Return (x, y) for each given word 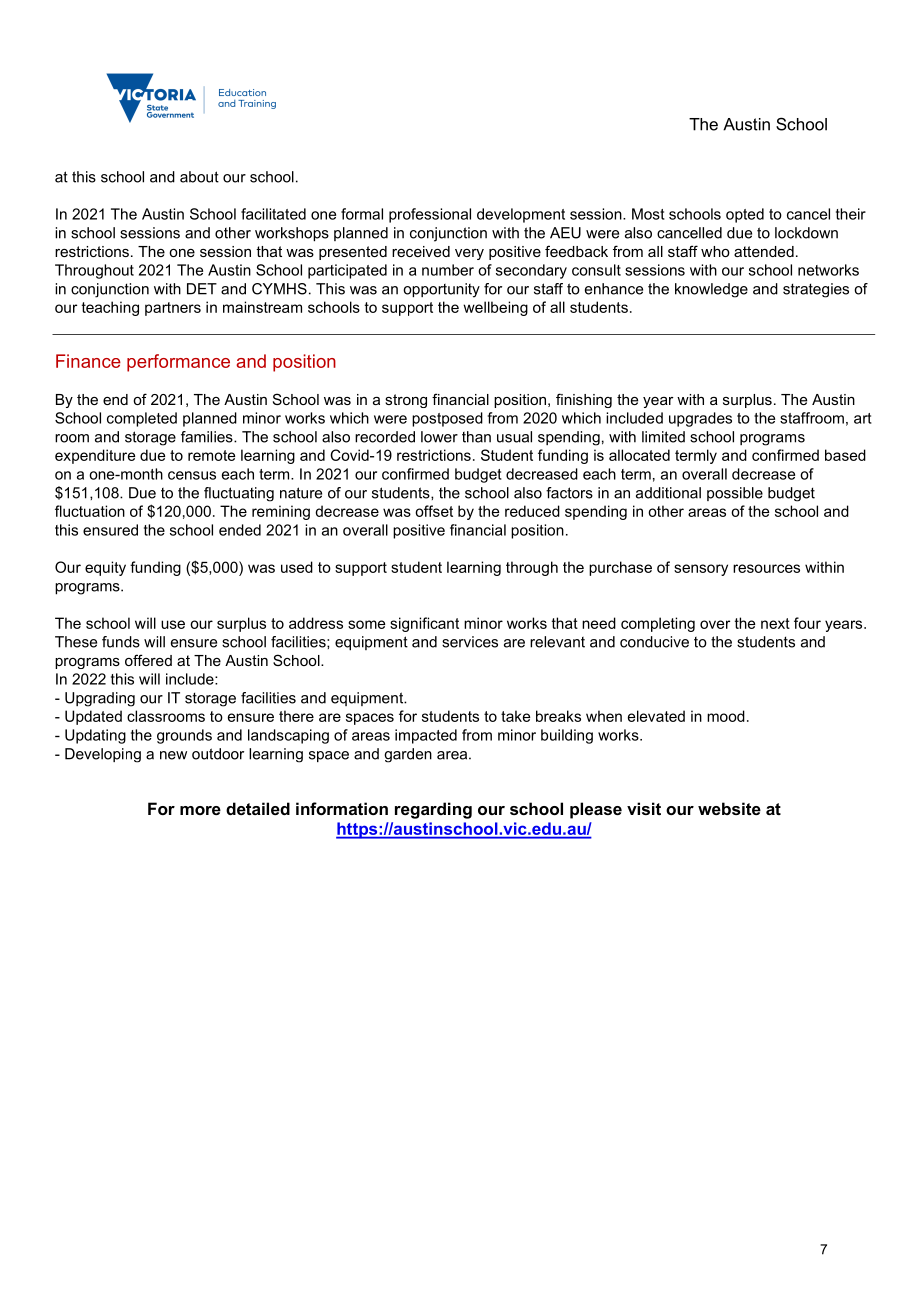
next (775, 623)
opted (745, 215)
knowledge (711, 290)
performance (178, 363)
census (192, 475)
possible (735, 494)
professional (430, 215)
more (200, 810)
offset (434, 511)
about (199, 177)
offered (148, 660)
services (470, 642)
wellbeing (495, 308)
